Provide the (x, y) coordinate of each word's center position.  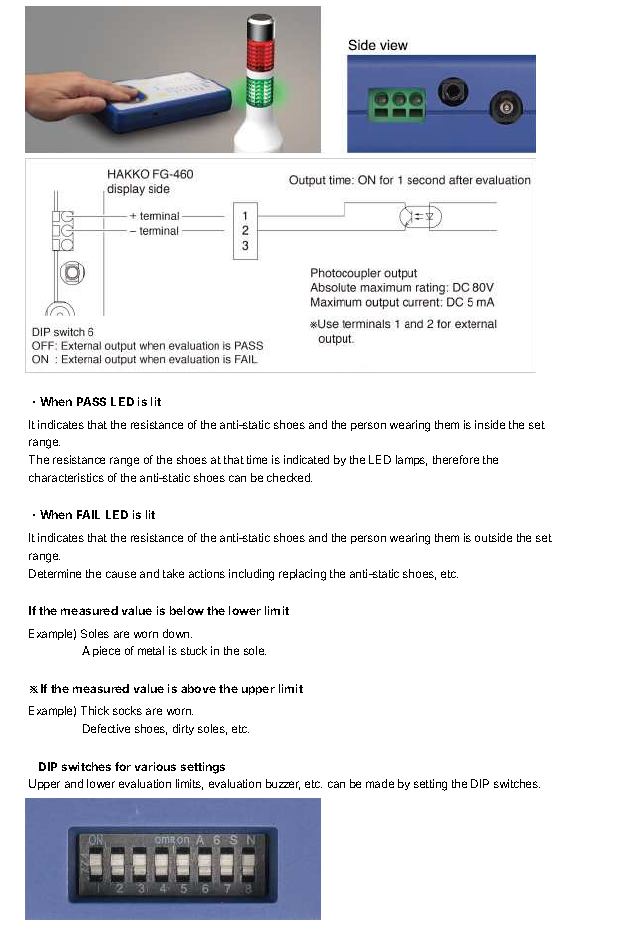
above (198, 688)
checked (289, 477)
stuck (194, 650)
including (251, 575)
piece (106, 651)
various (155, 766)
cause (121, 574)
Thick (95, 710)
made (380, 783)
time (257, 459)
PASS (91, 401)
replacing (302, 575)
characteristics (66, 477)
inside (490, 424)
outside (493, 537)
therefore (456, 459)
